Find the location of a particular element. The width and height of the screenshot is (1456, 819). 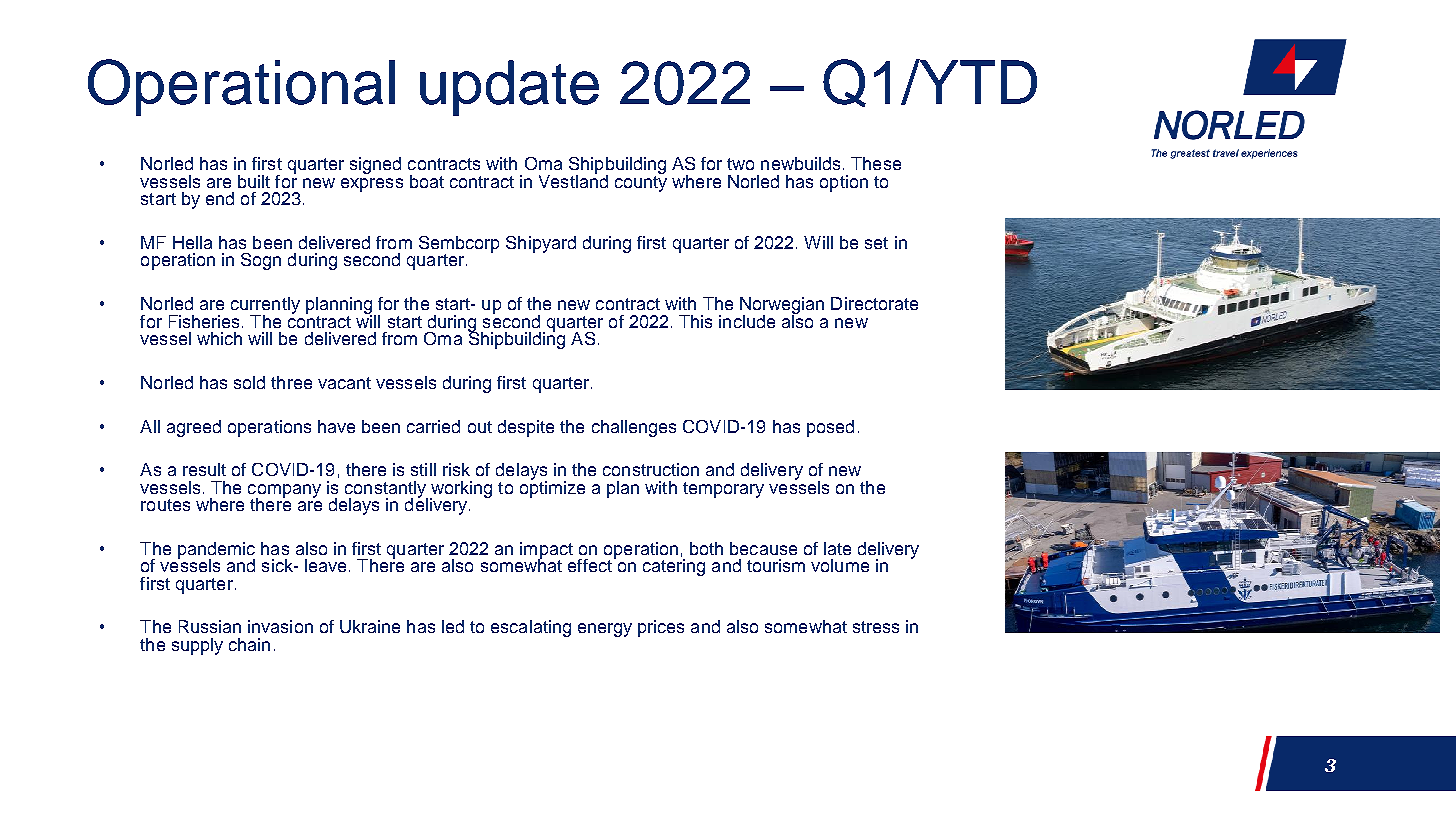

invasion is located at coordinates (280, 626).
